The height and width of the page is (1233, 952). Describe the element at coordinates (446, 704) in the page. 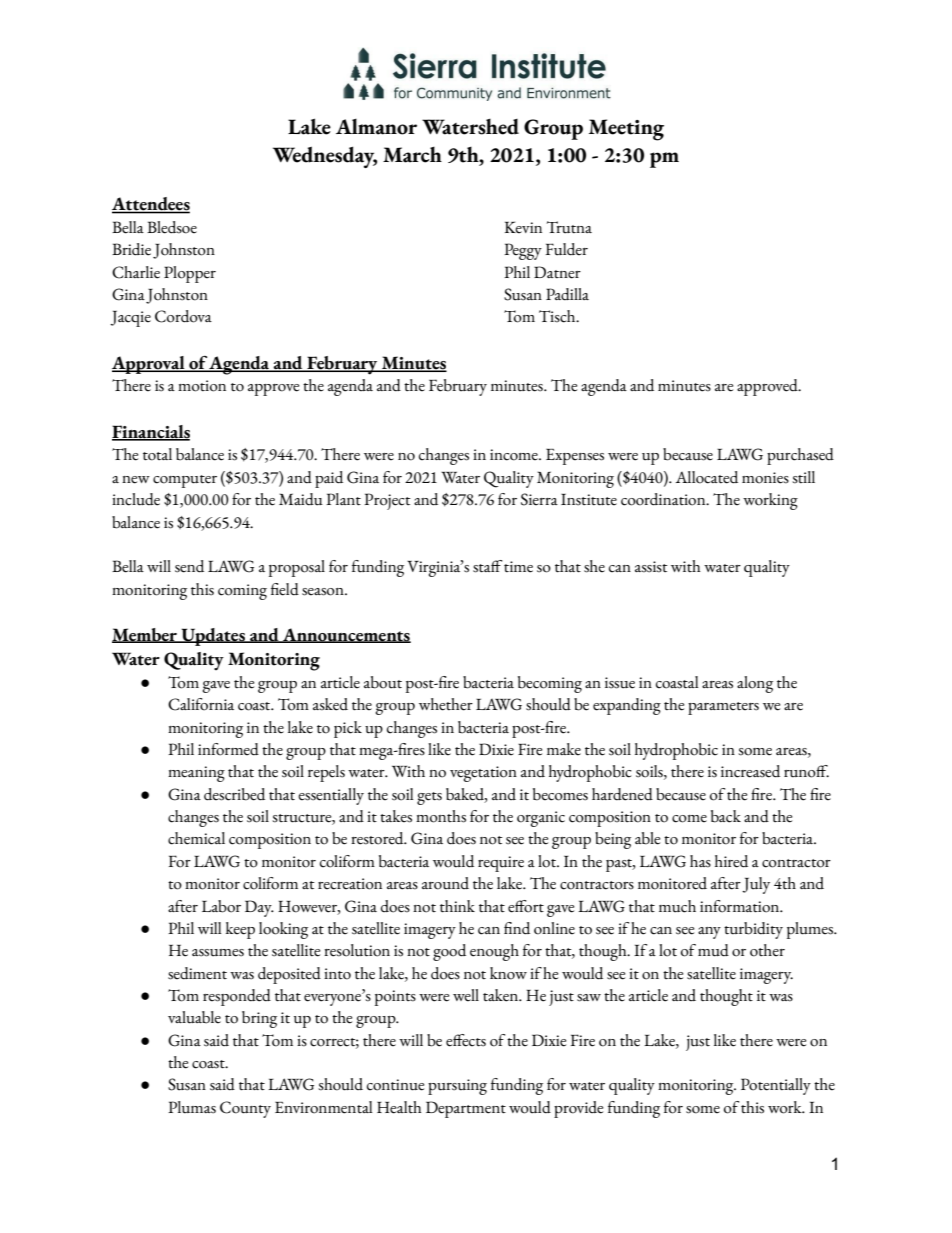

I see `whether` at that location.
